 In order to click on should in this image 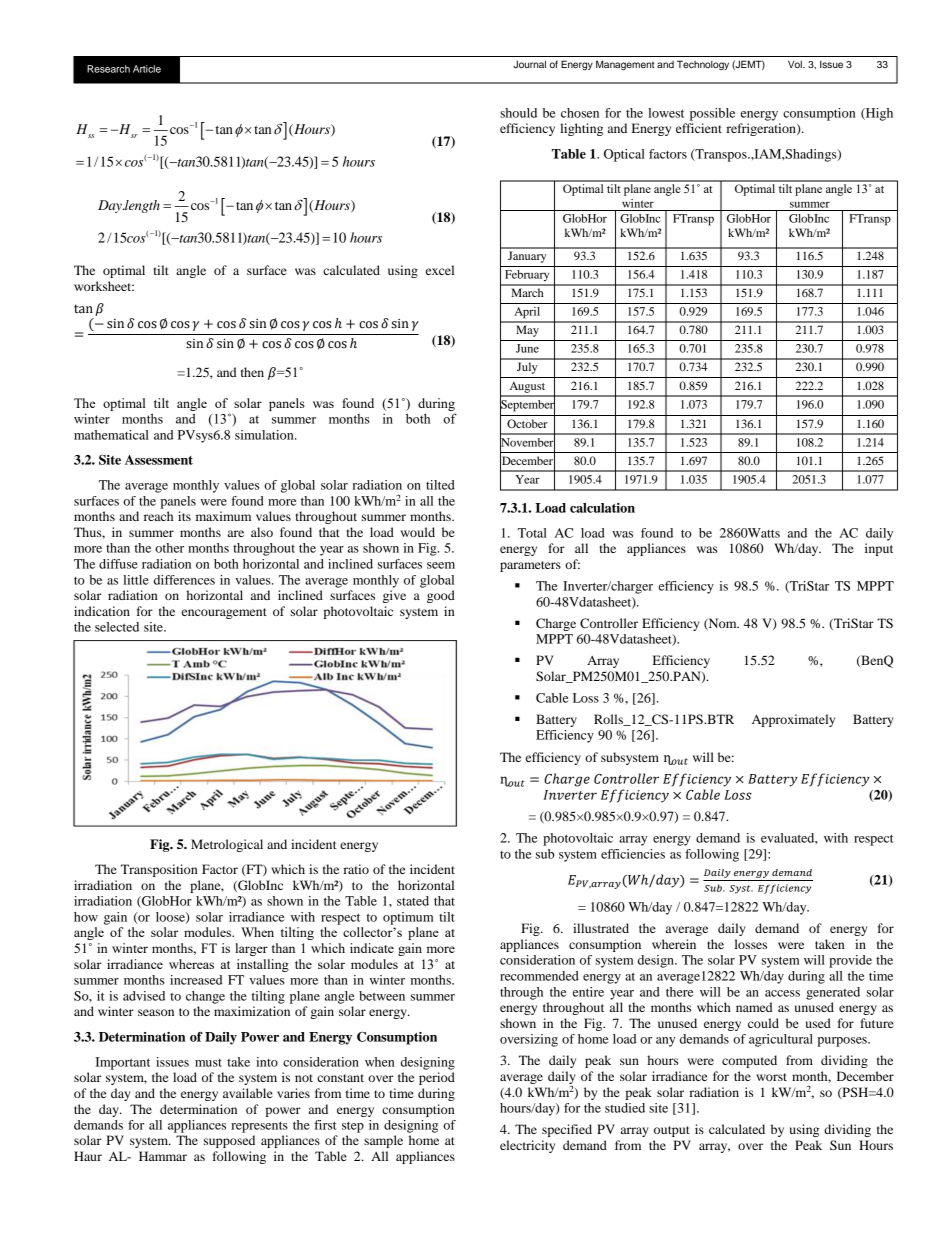, I will do `click(518, 113)`.
